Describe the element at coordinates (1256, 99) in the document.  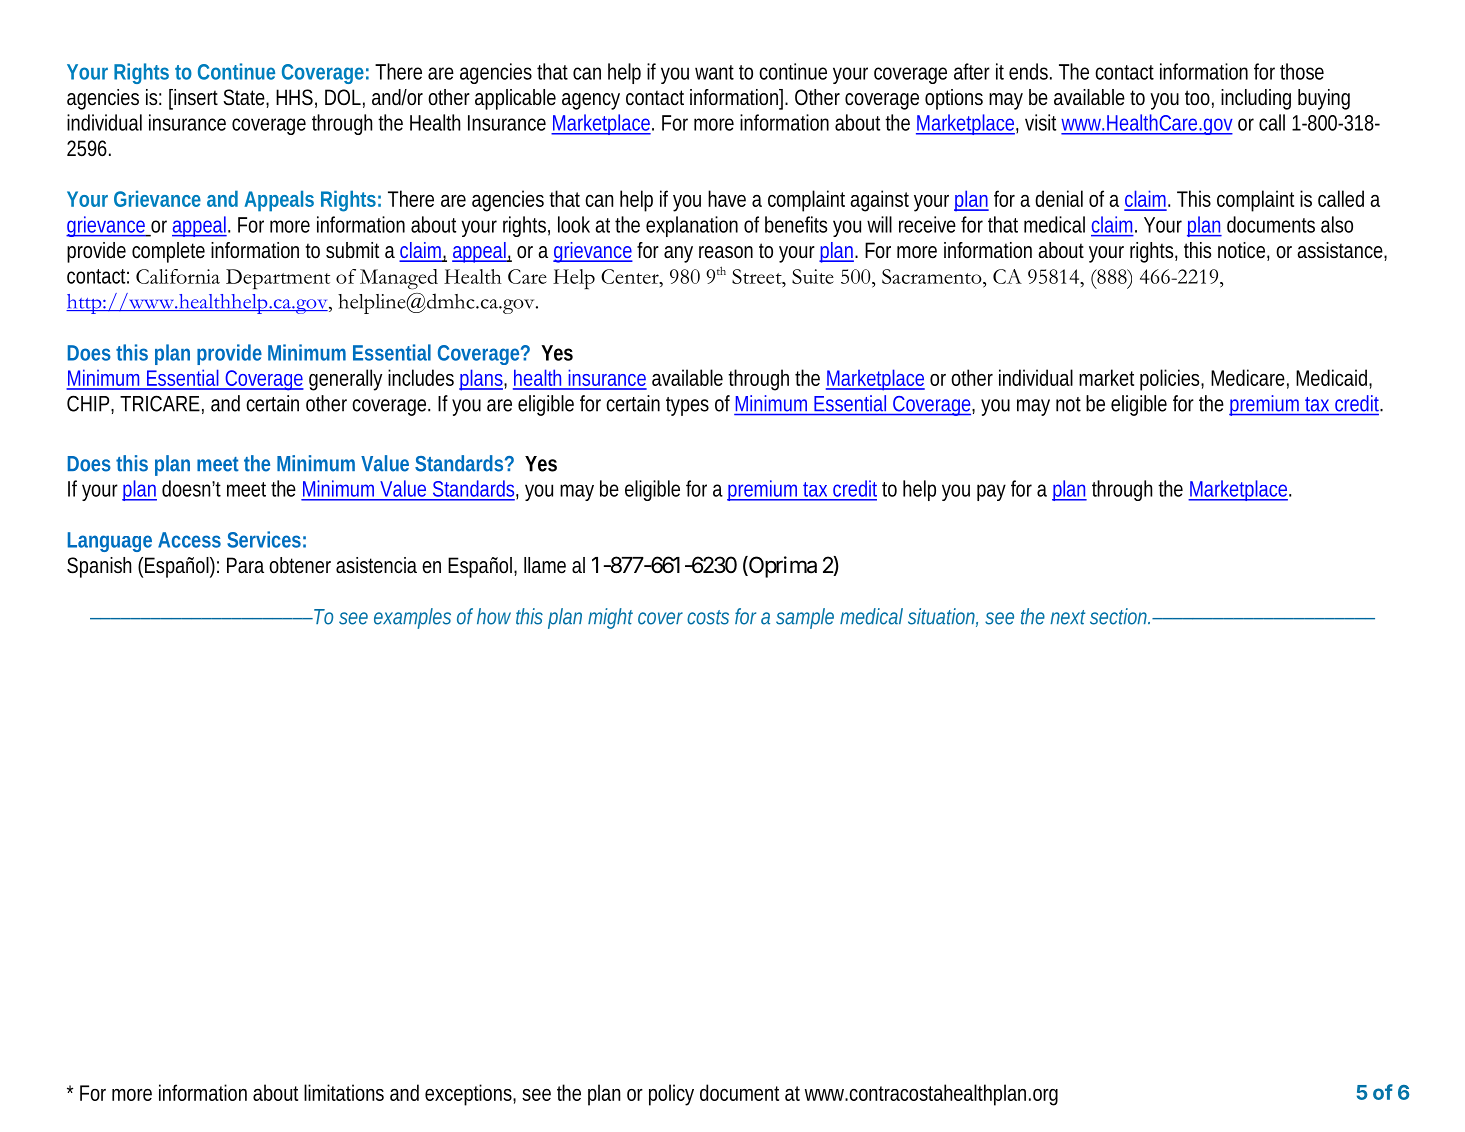
I see `including` at that location.
